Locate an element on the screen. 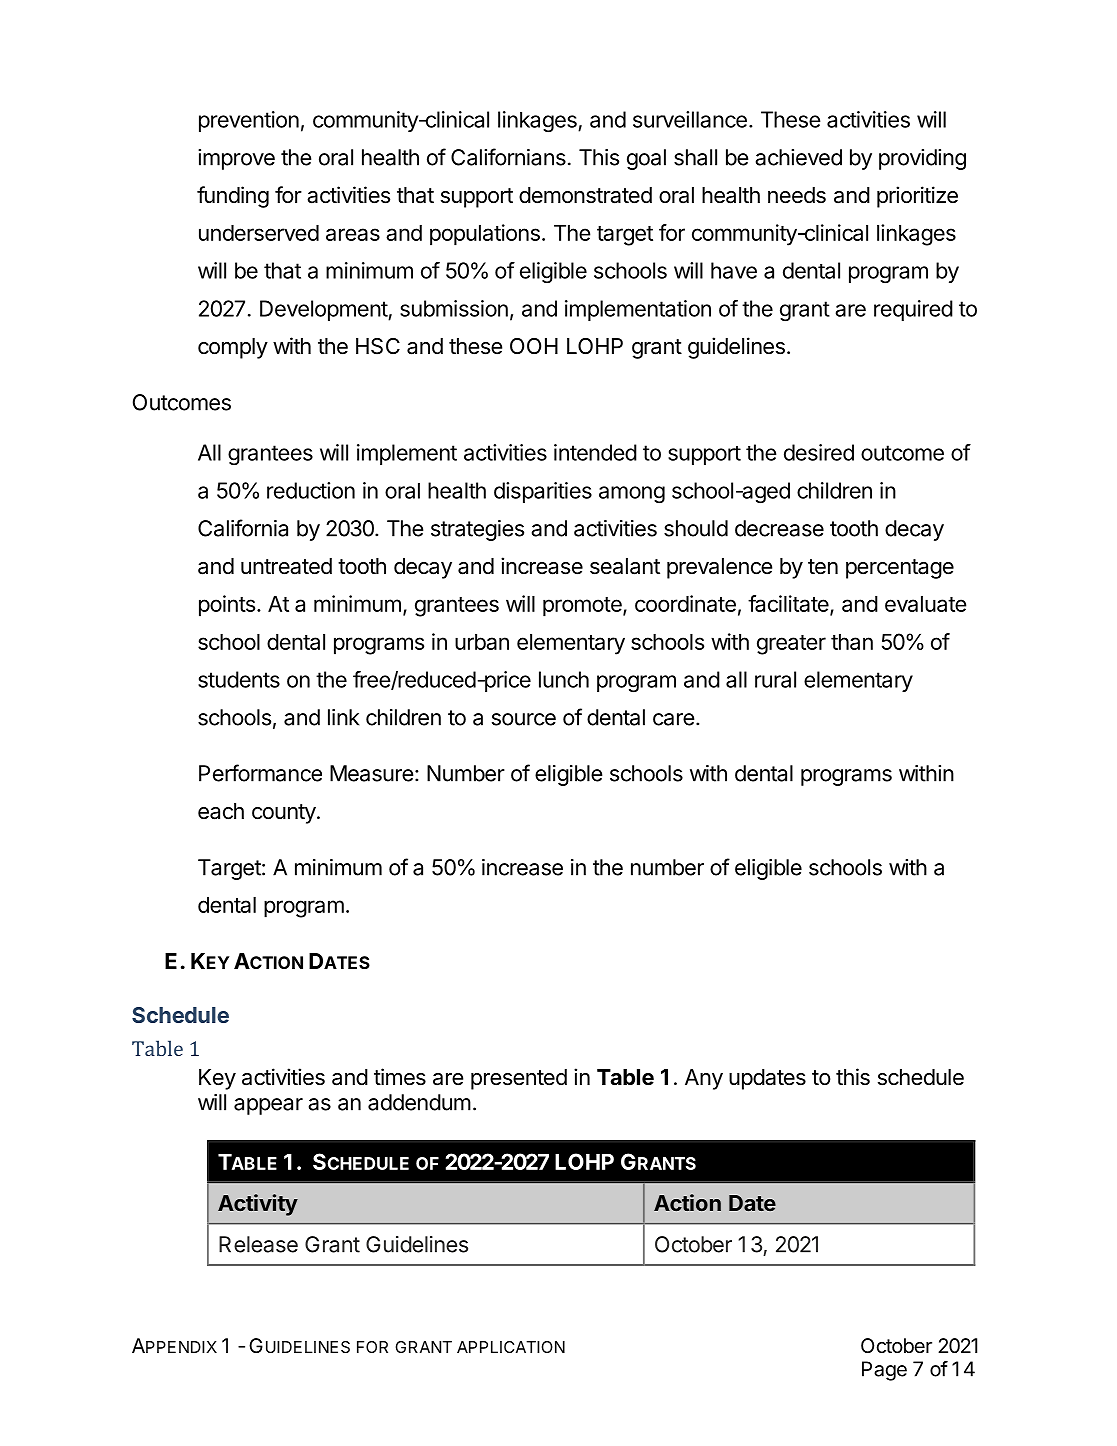  OOH is located at coordinates (534, 346).
